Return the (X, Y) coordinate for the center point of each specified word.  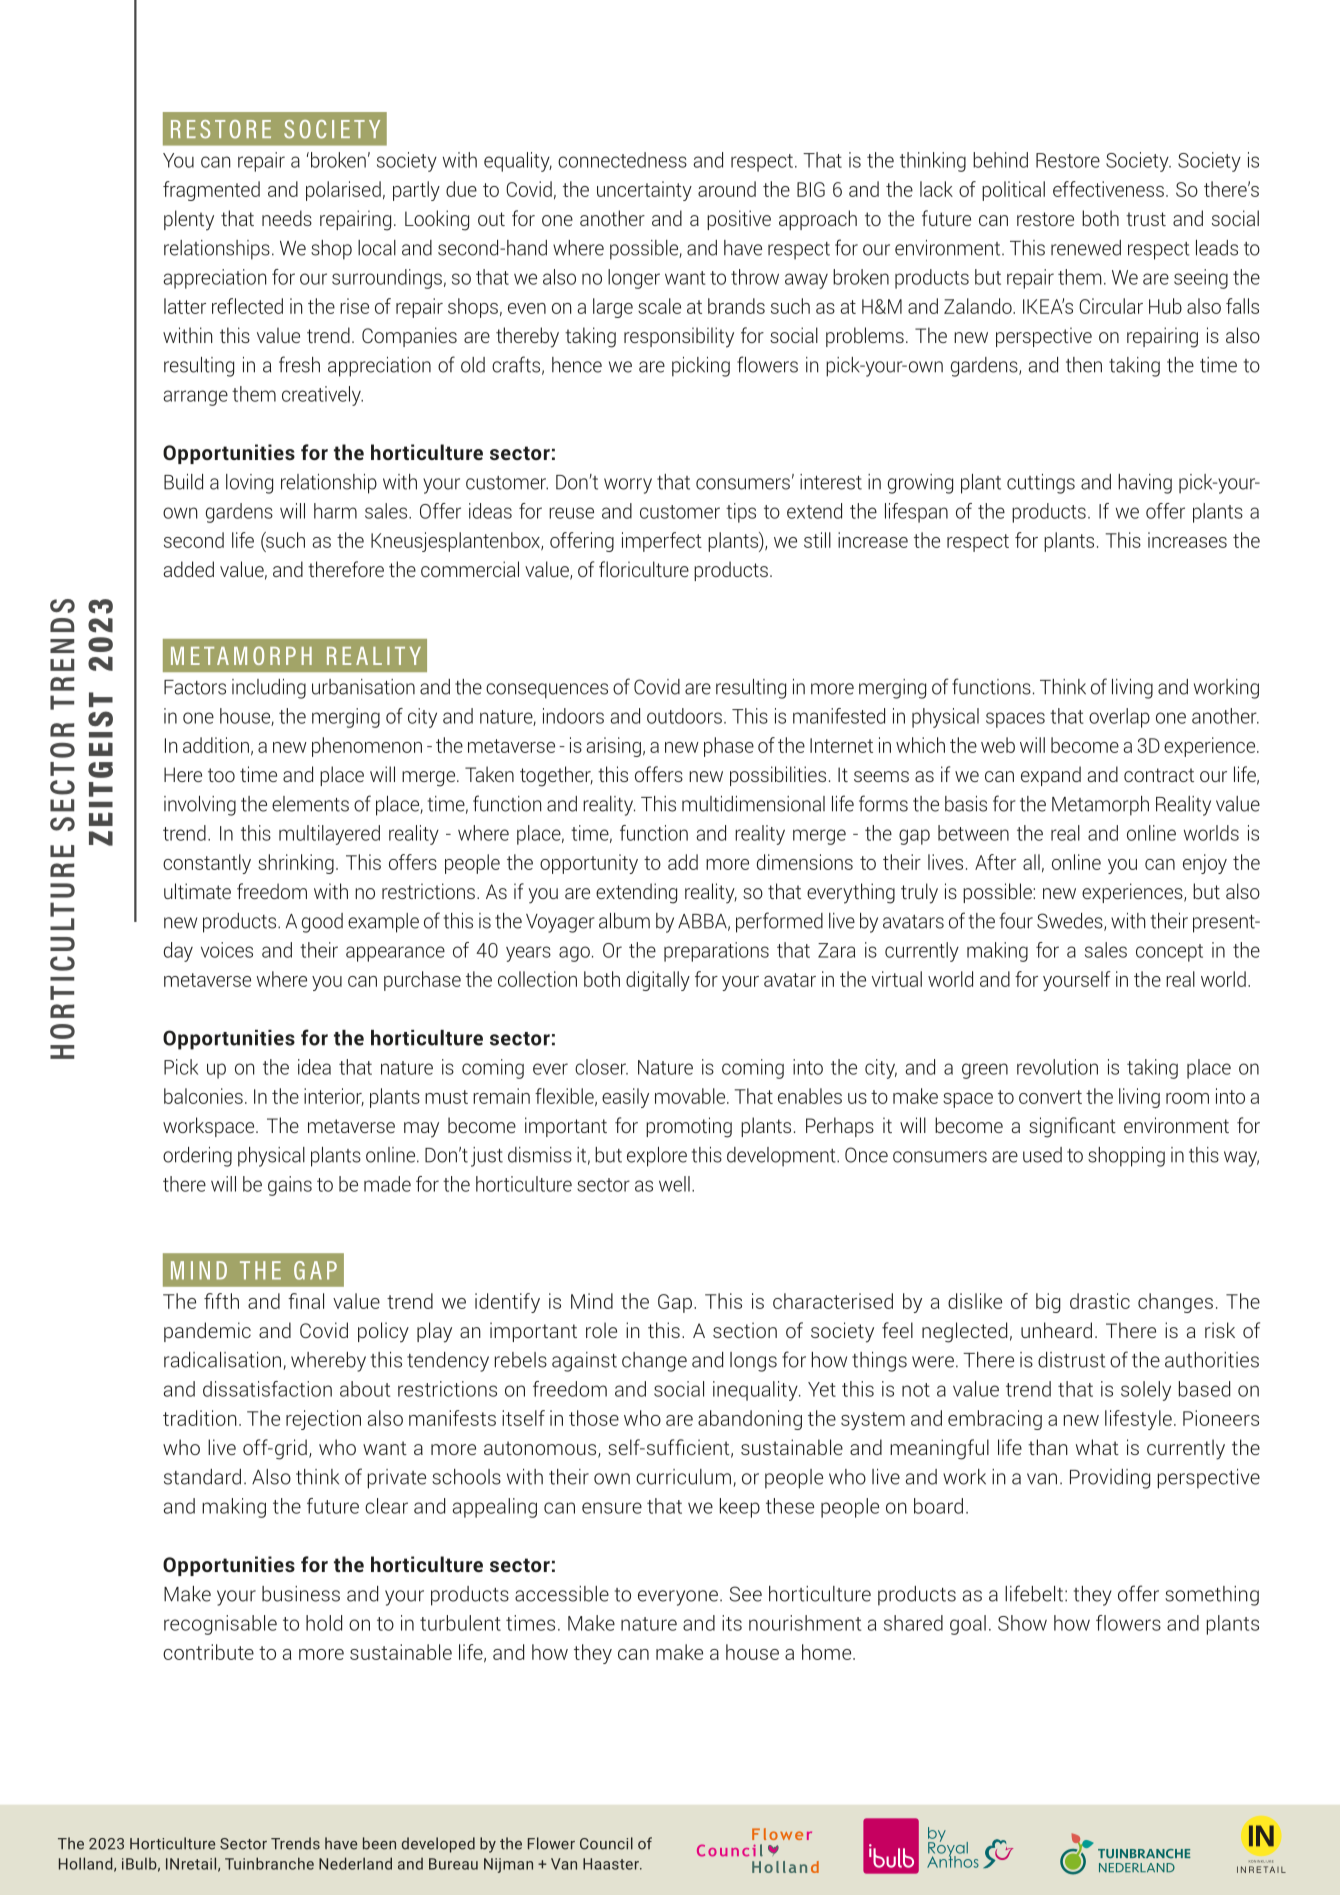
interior (334, 1097)
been (379, 1843)
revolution (1057, 1067)
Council (606, 1843)
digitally (658, 981)
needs (287, 218)
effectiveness (1108, 189)
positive (739, 220)
